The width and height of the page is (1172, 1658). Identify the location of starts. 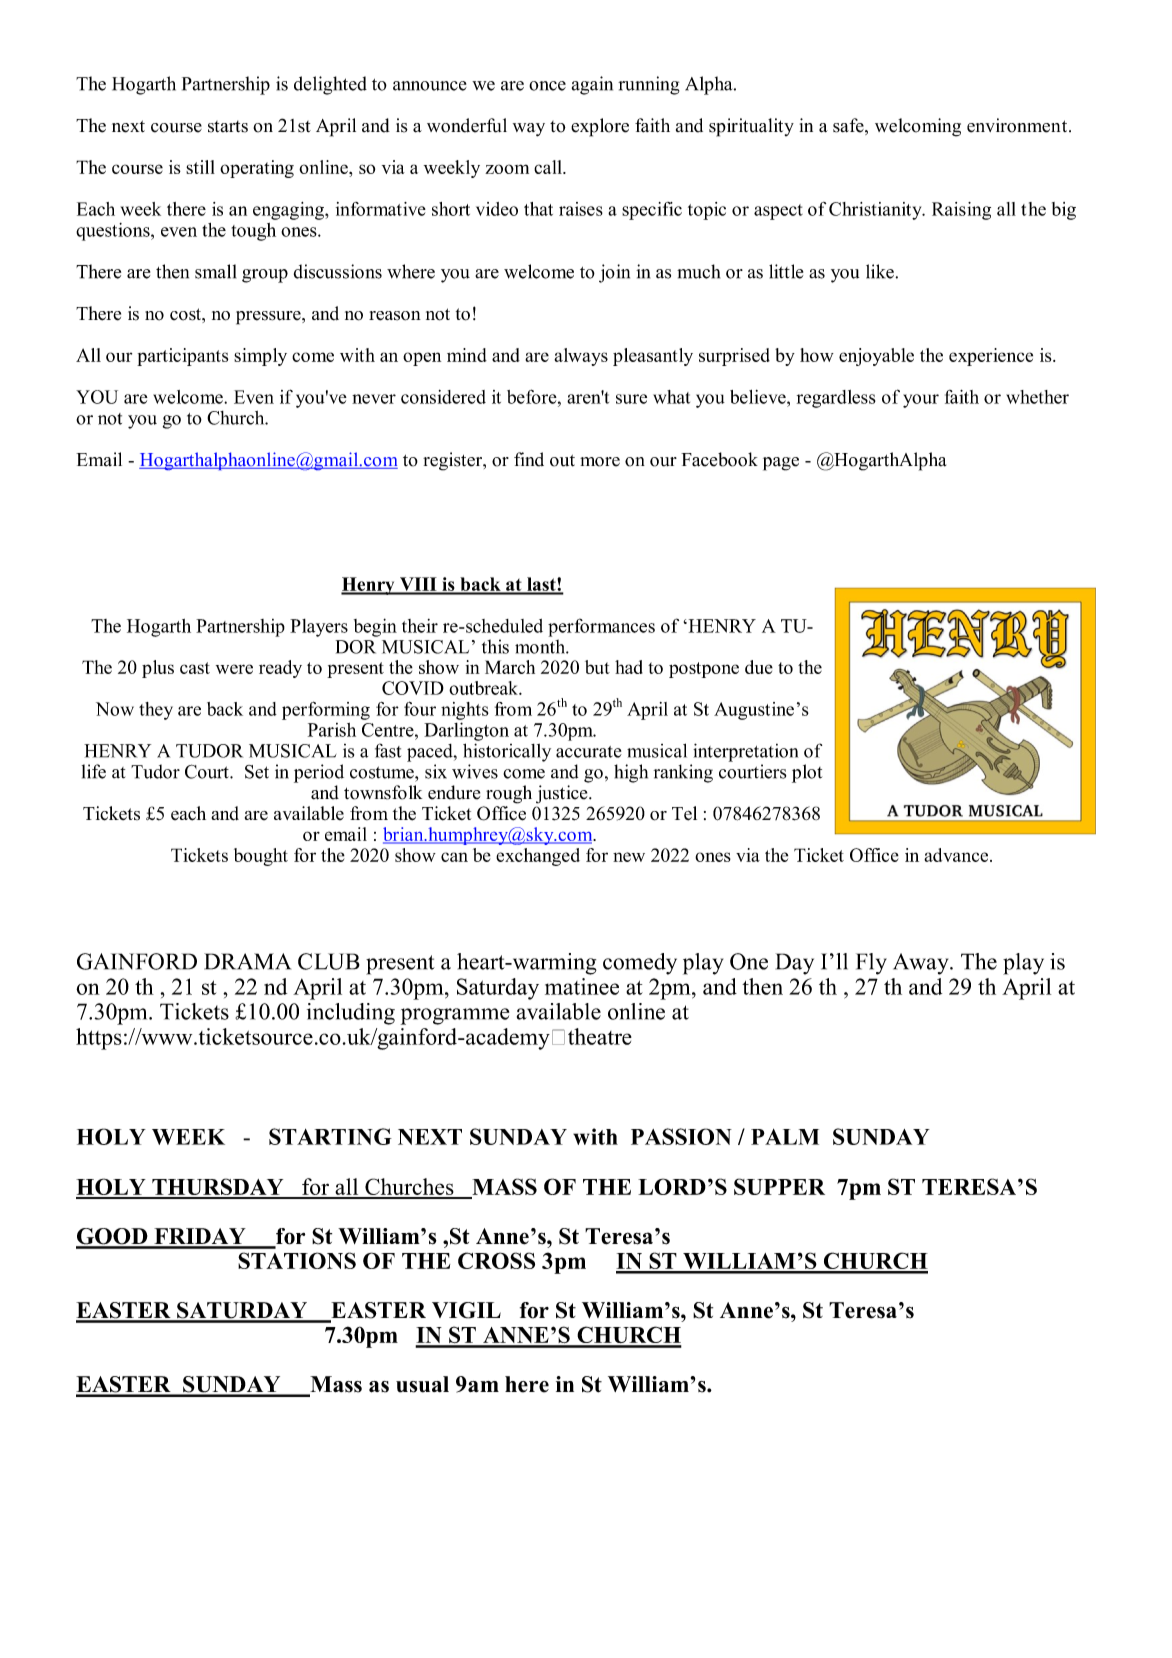
(228, 126).
